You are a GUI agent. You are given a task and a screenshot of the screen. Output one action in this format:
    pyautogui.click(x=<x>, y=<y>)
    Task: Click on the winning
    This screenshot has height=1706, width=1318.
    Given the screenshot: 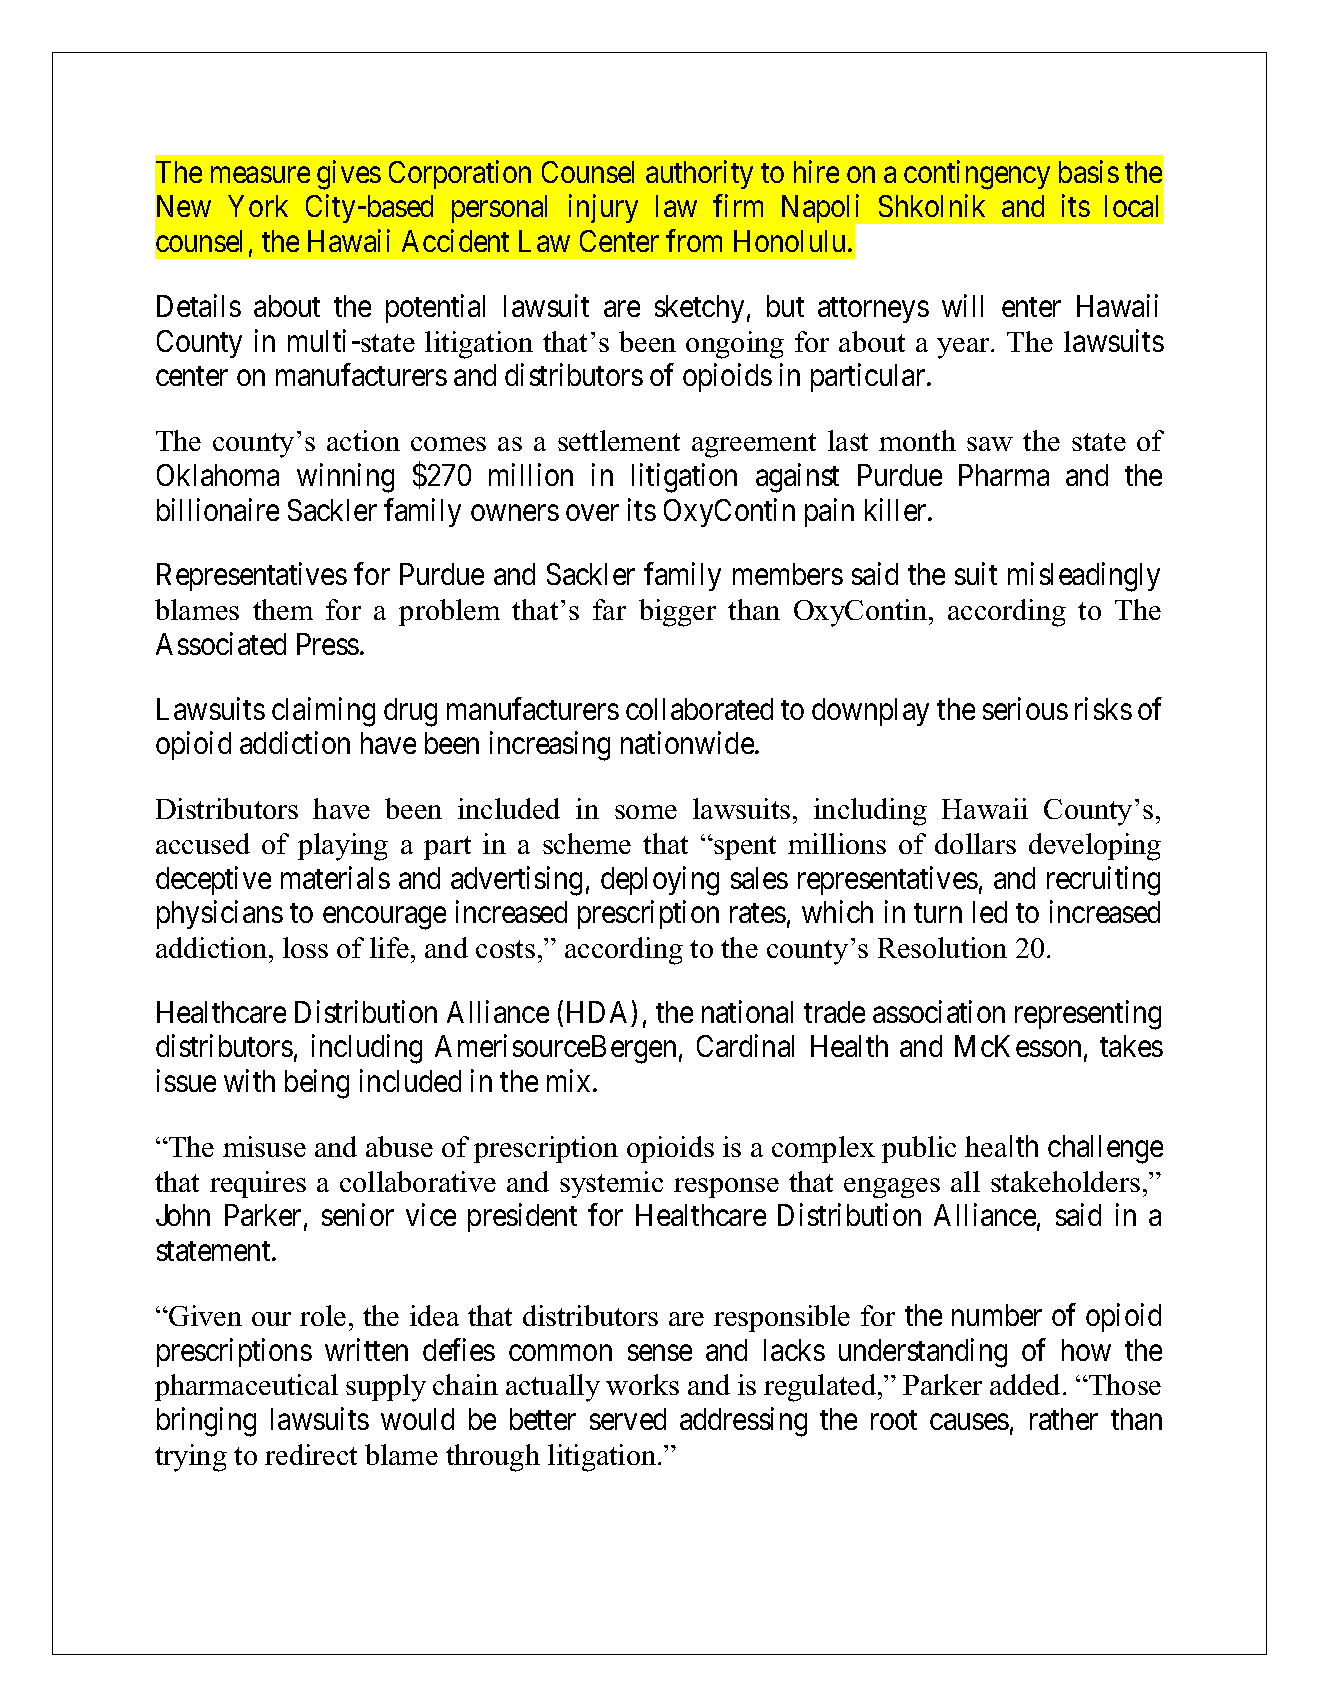 What is the action you would take?
    pyautogui.click(x=345, y=478)
